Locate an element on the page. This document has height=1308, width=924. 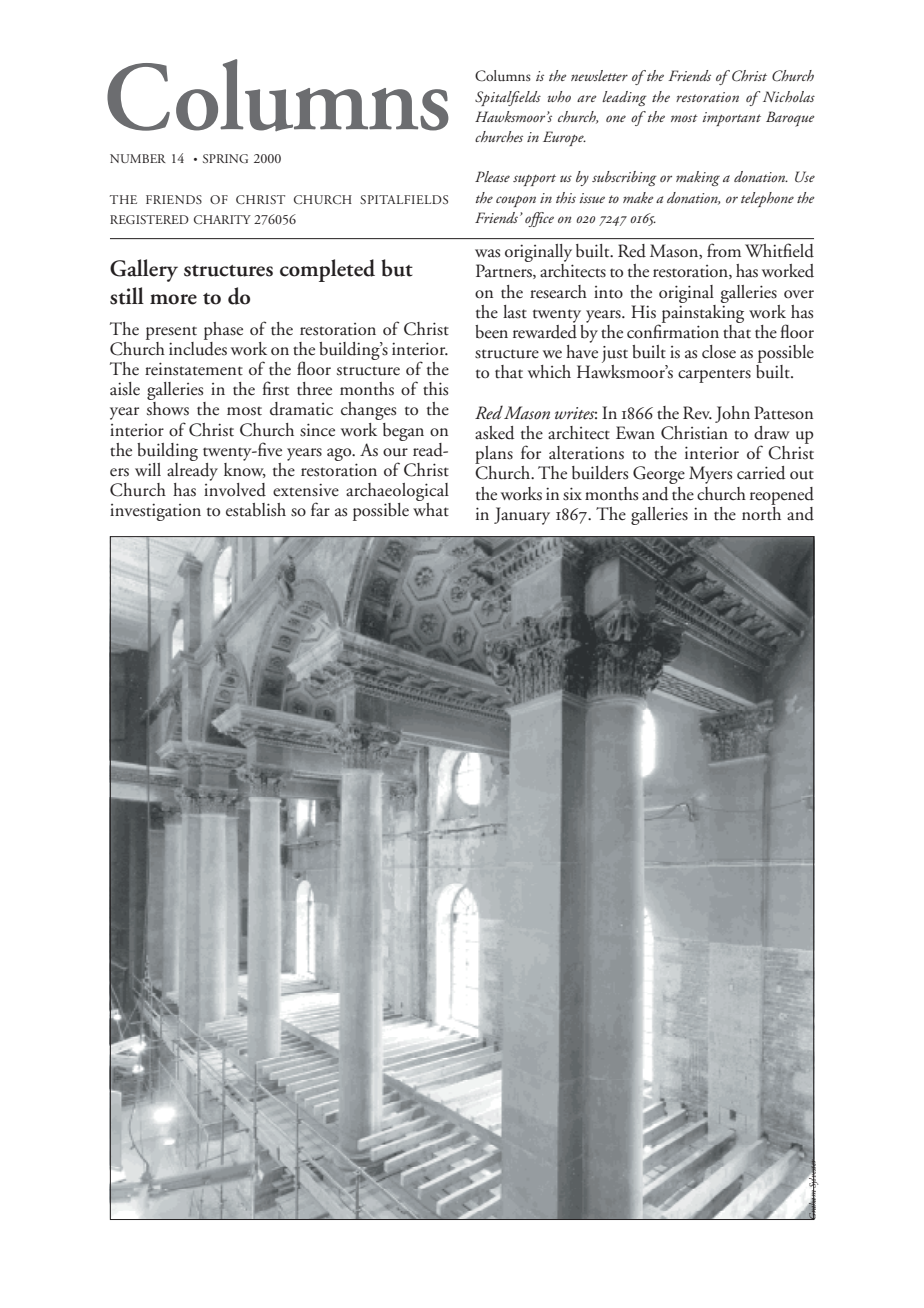
Please is located at coordinates (492, 176).
